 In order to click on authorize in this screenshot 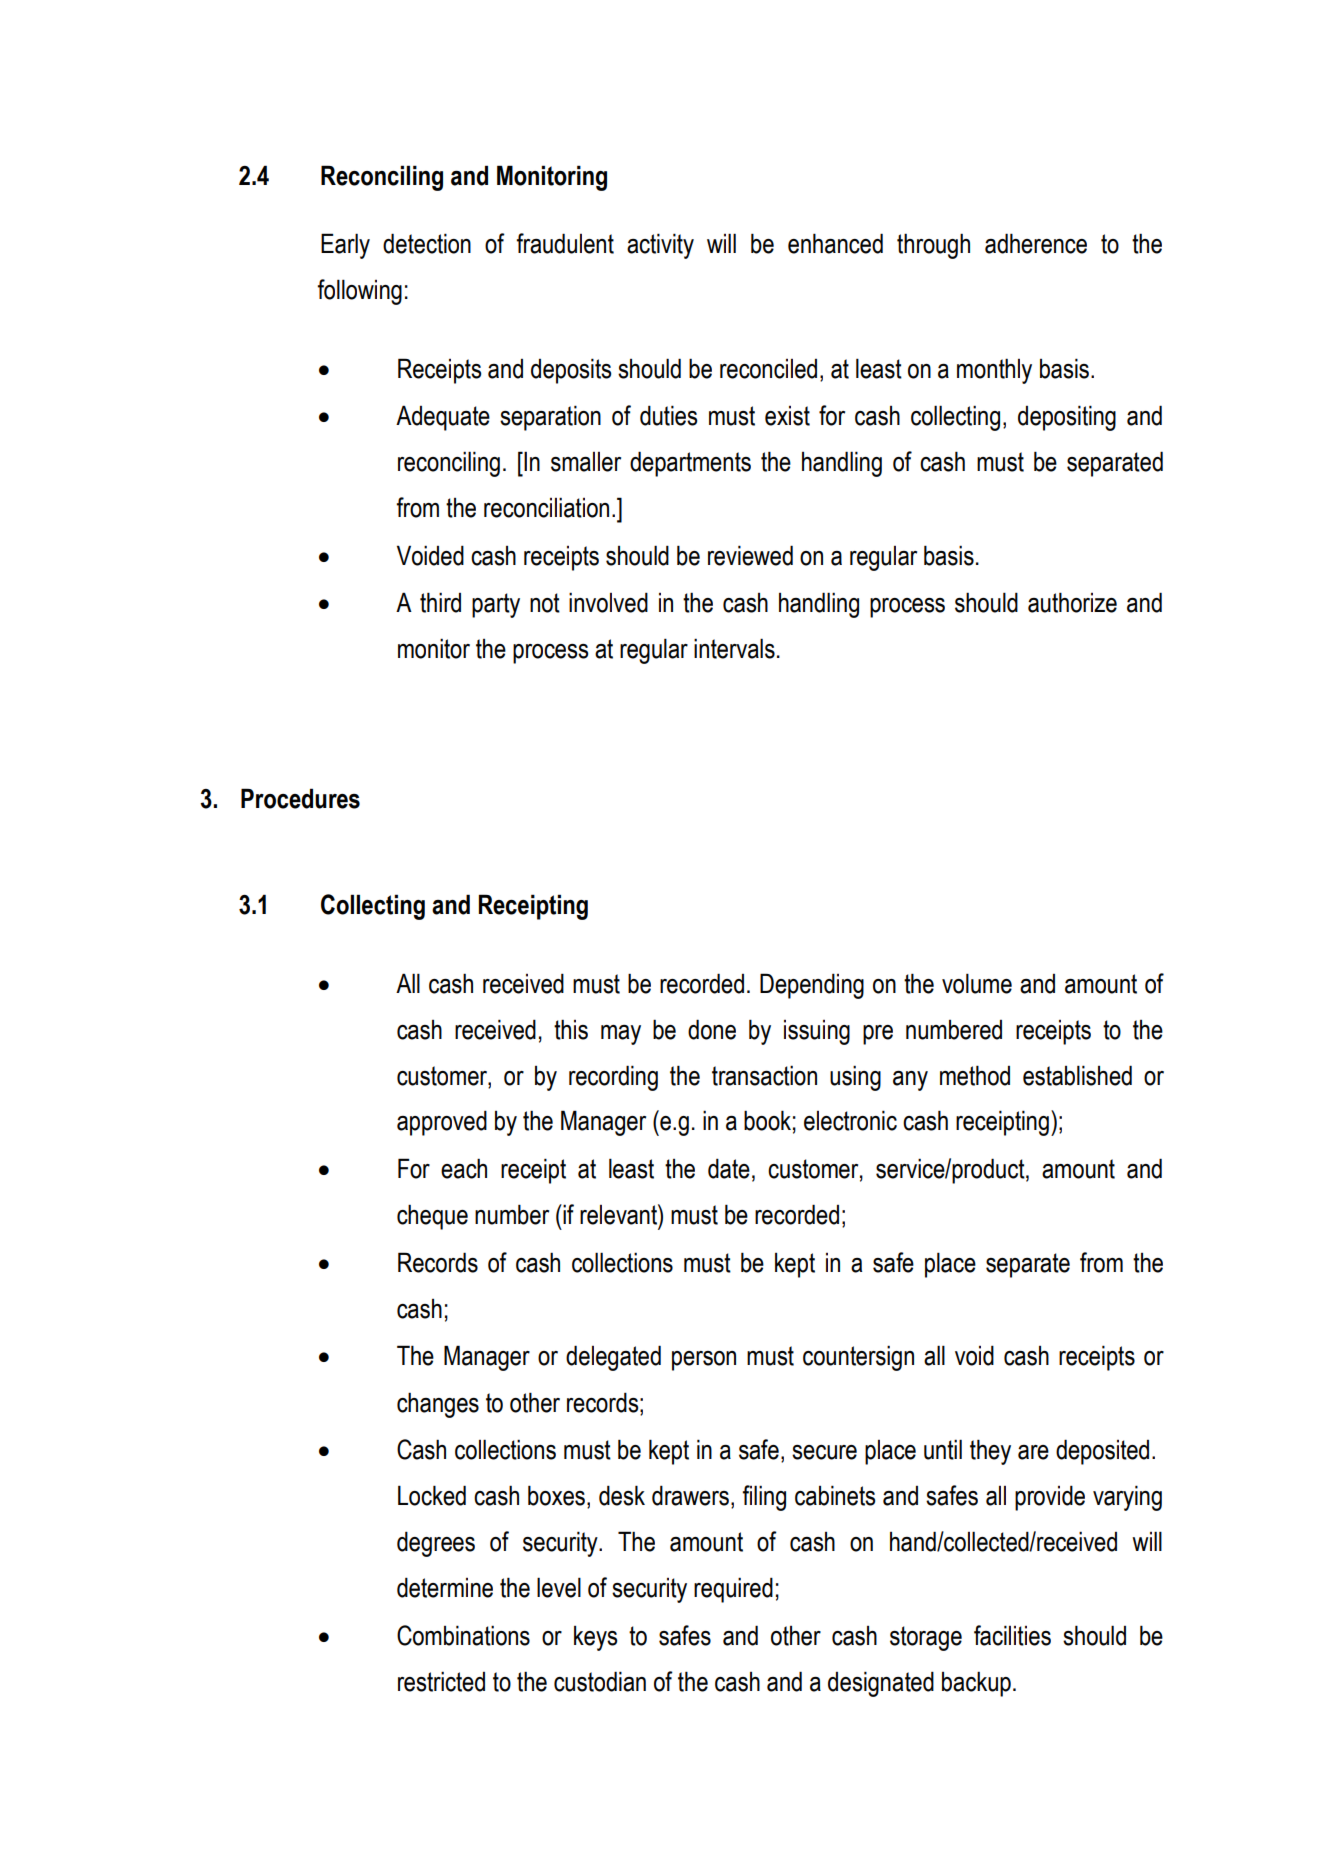, I will do `click(1072, 602)`.
